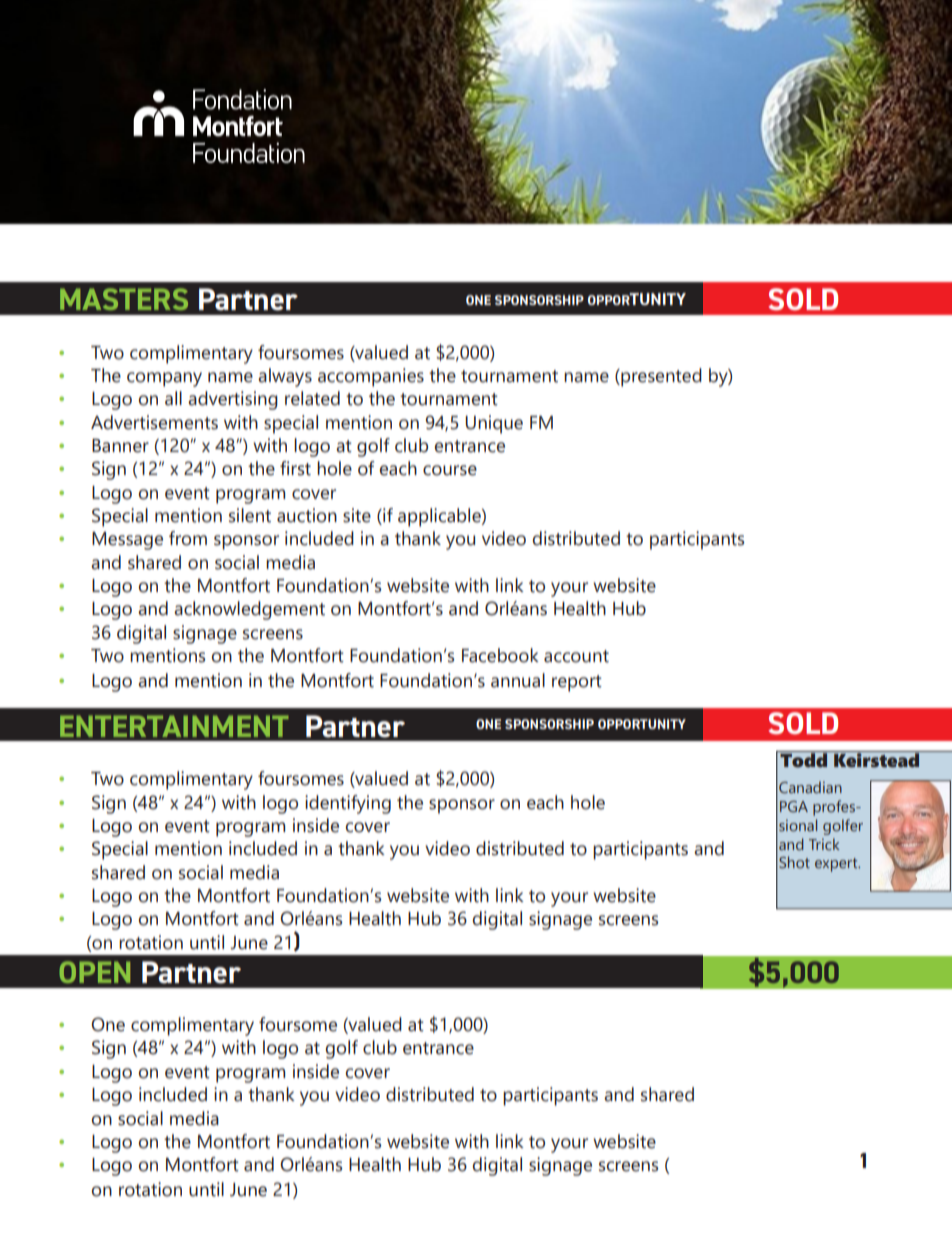  What do you see at coordinates (348, 804) in the screenshot?
I see `identifying` at bounding box center [348, 804].
